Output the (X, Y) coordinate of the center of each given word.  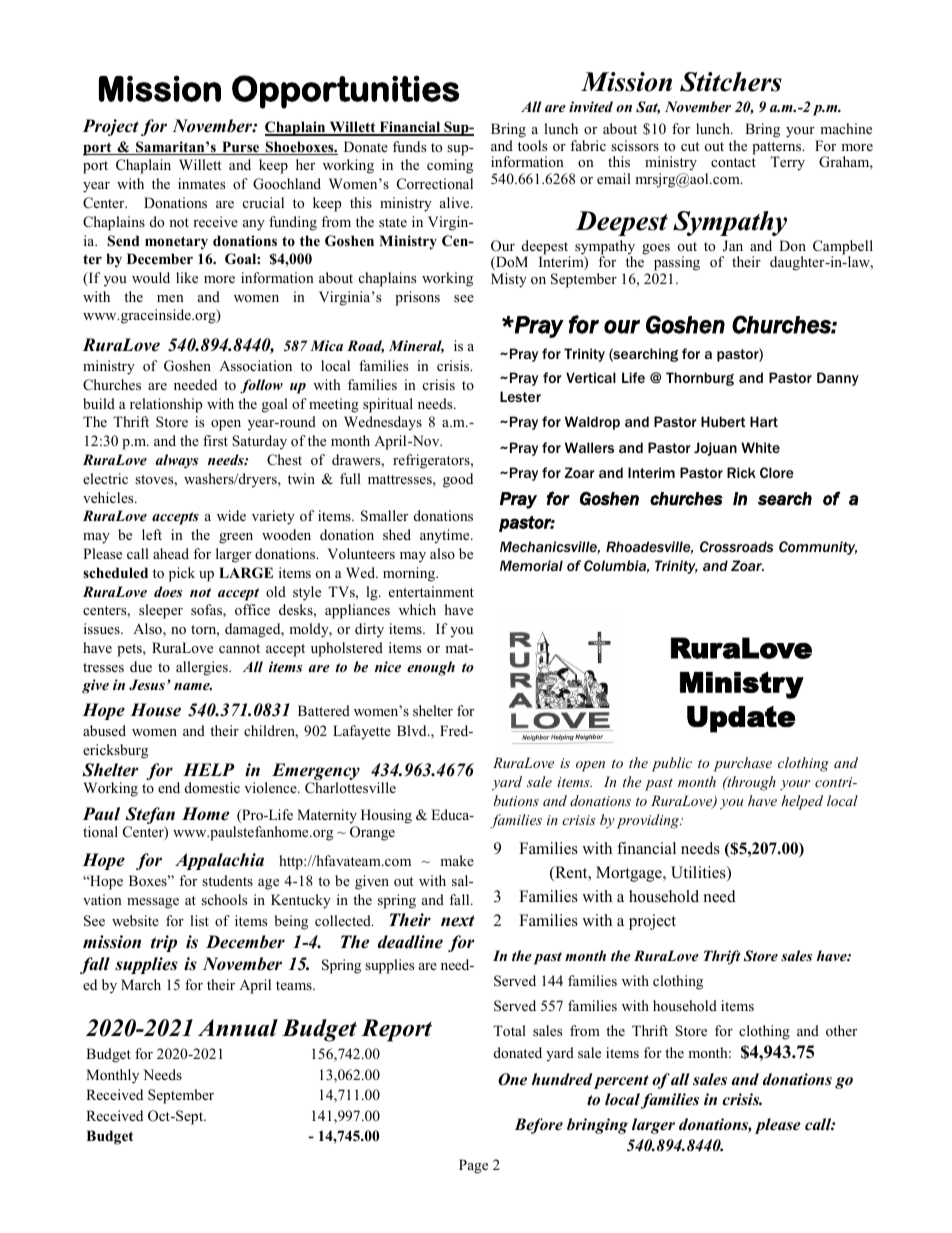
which (417, 609)
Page (473, 1166)
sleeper (161, 611)
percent (621, 1082)
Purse (241, 148)
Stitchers (731, 82)
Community (818, 548)
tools (532, 145)
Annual (238, 1028)
